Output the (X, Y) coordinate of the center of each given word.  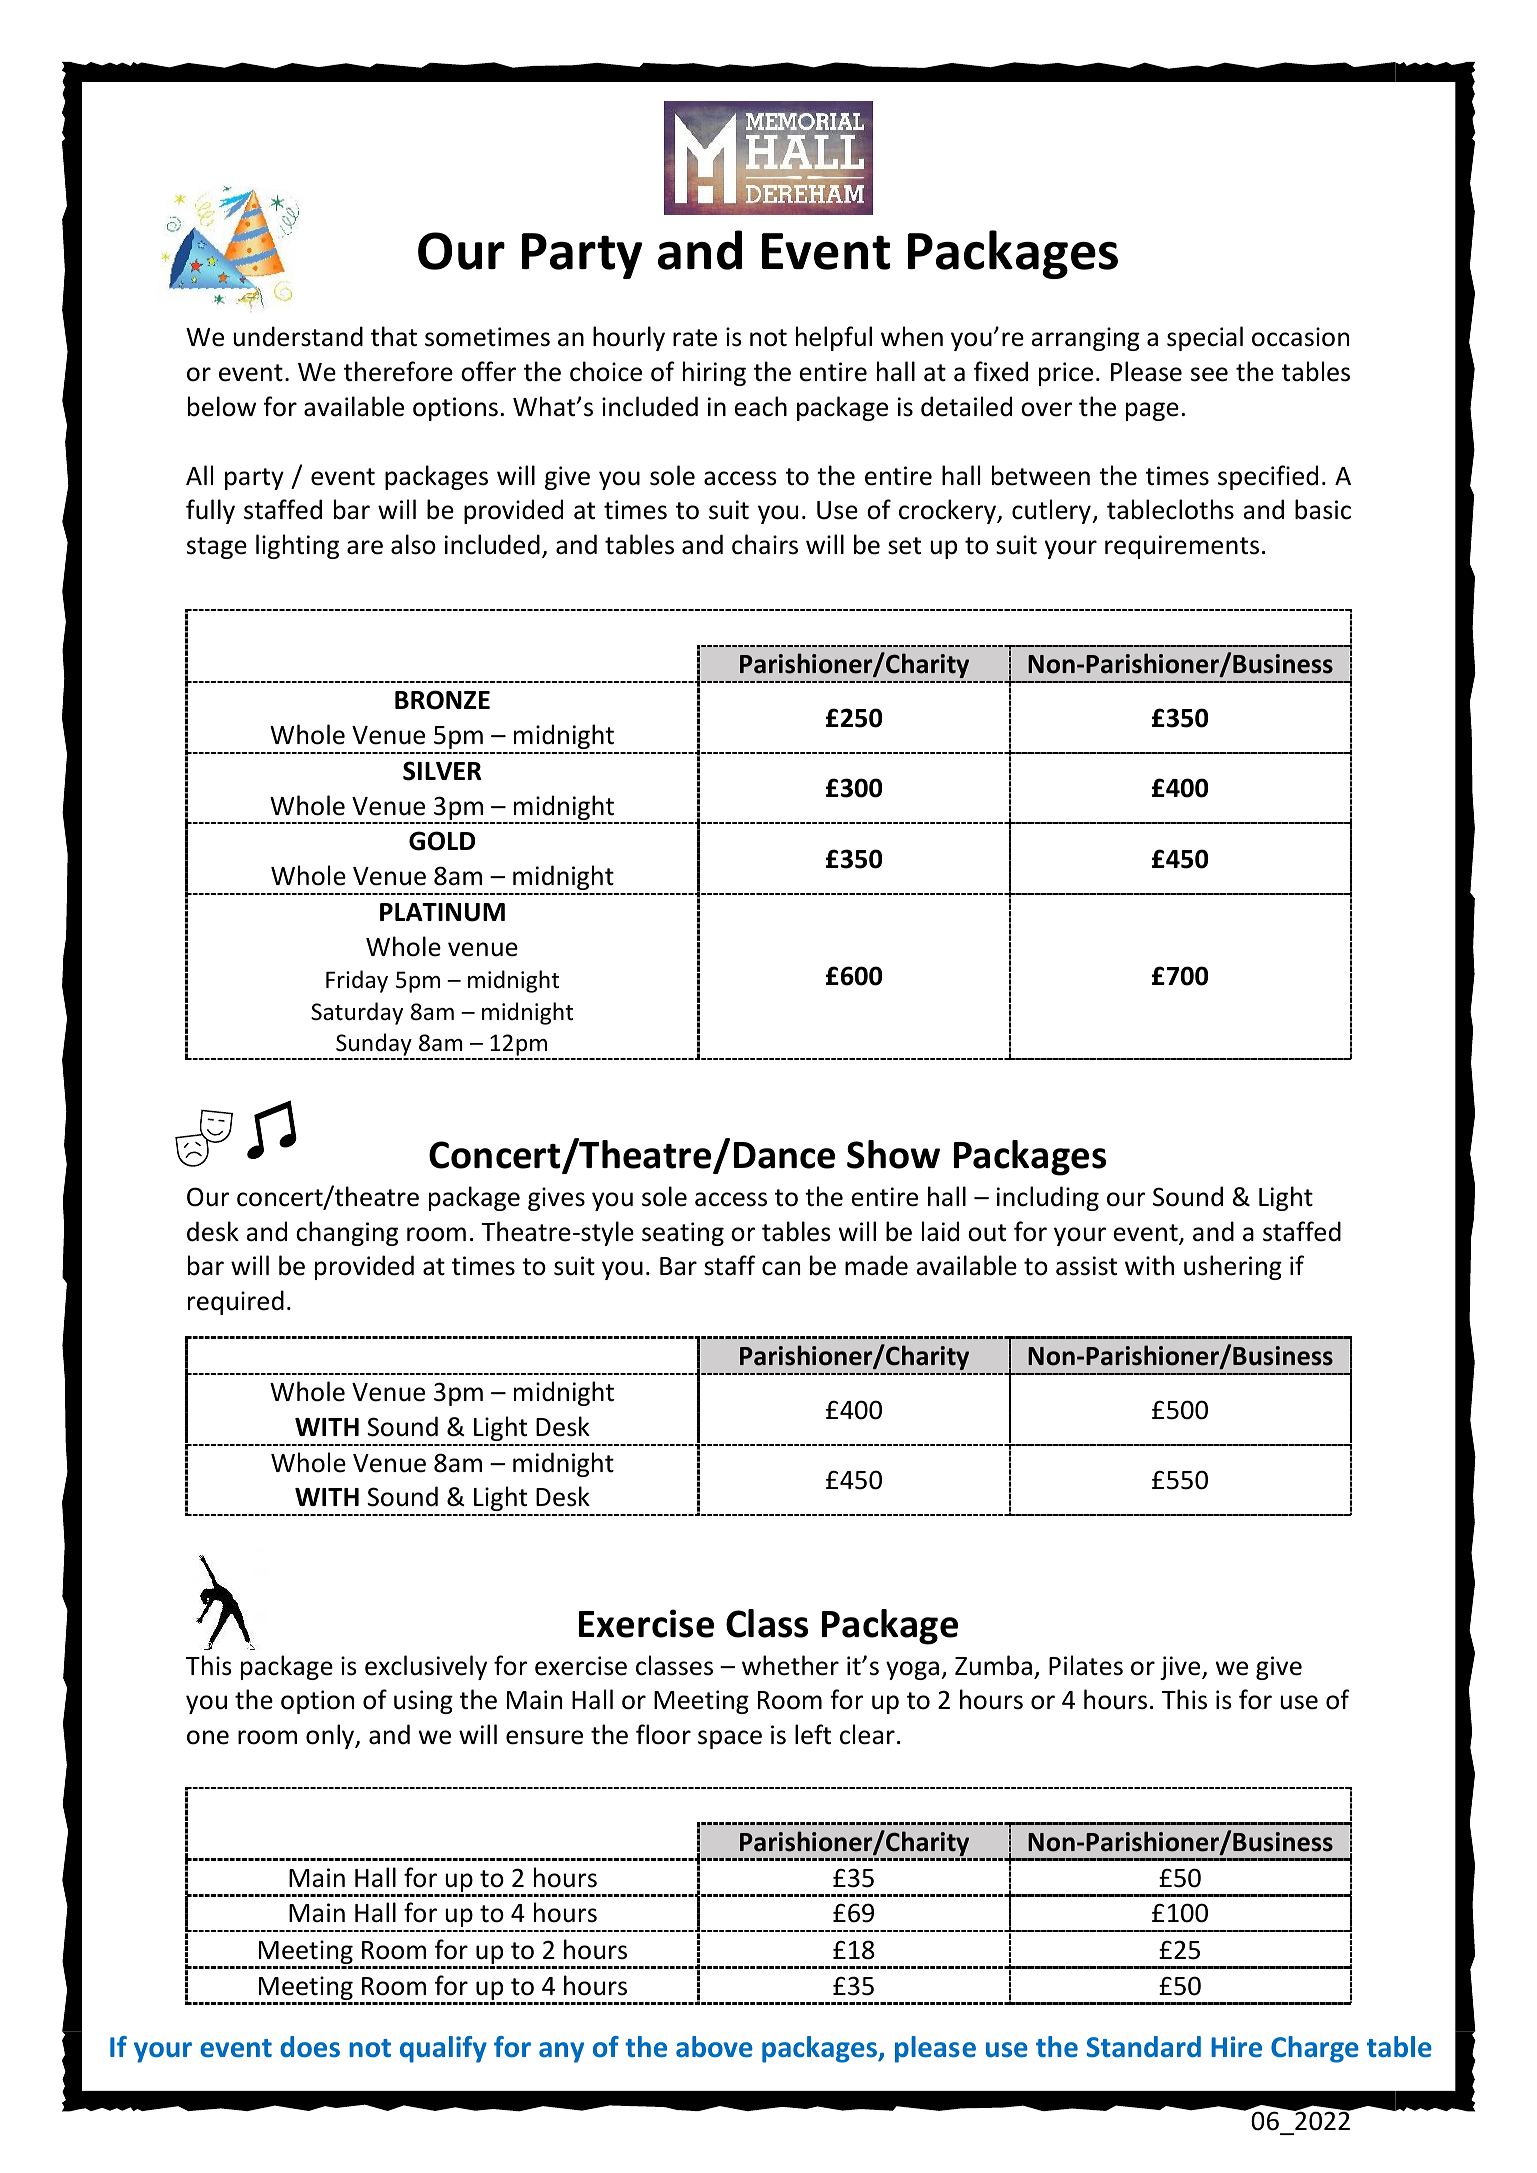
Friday (357, 981)
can (781, 1268)
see (1209, 374)
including (1048, 1198)
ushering (1233, 1267)
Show (893, 1154)
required (236, 1302)
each (760, 406)
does (310, 2047)
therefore (398, 371)
